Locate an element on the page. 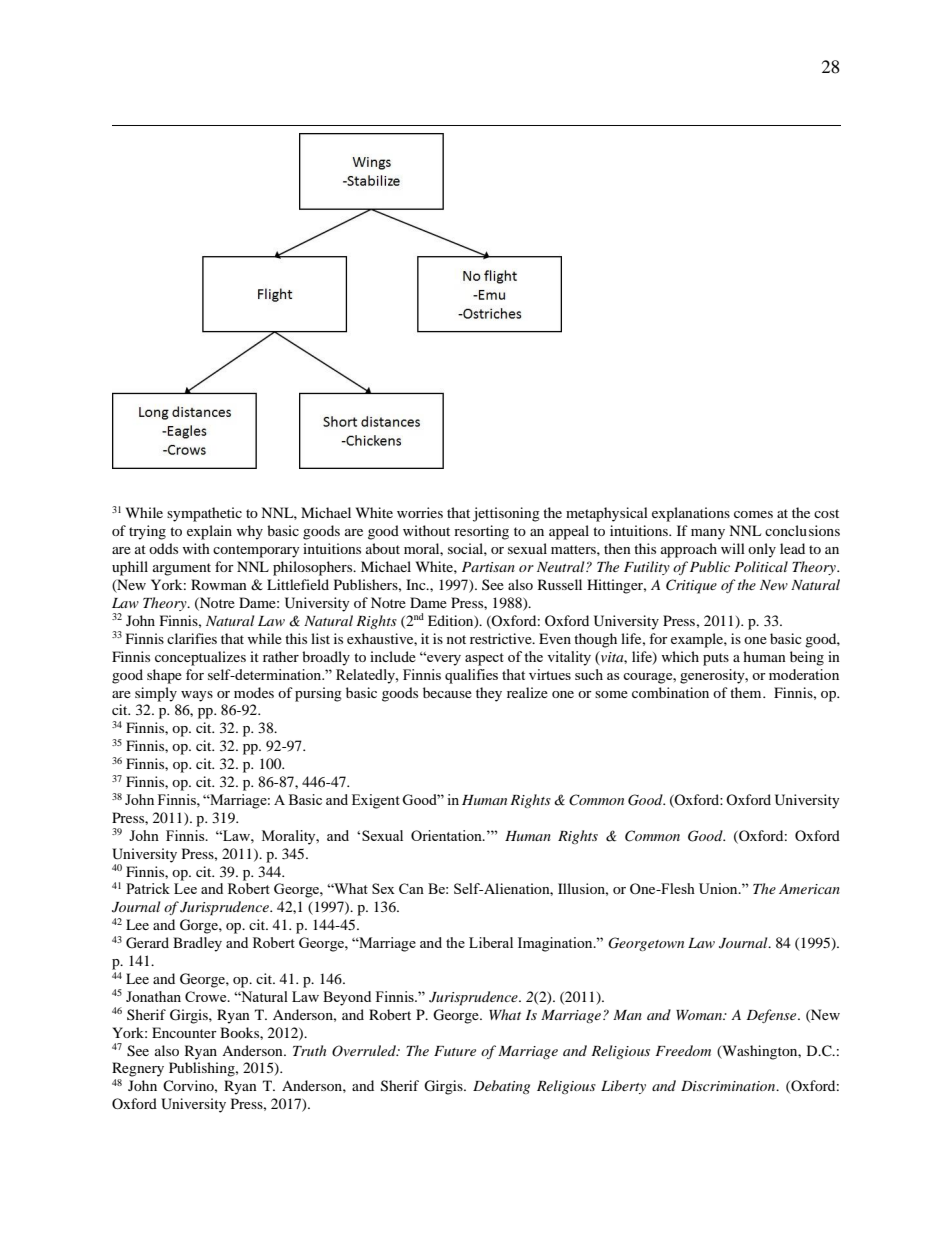  many is located at coordinates (708, 534).
